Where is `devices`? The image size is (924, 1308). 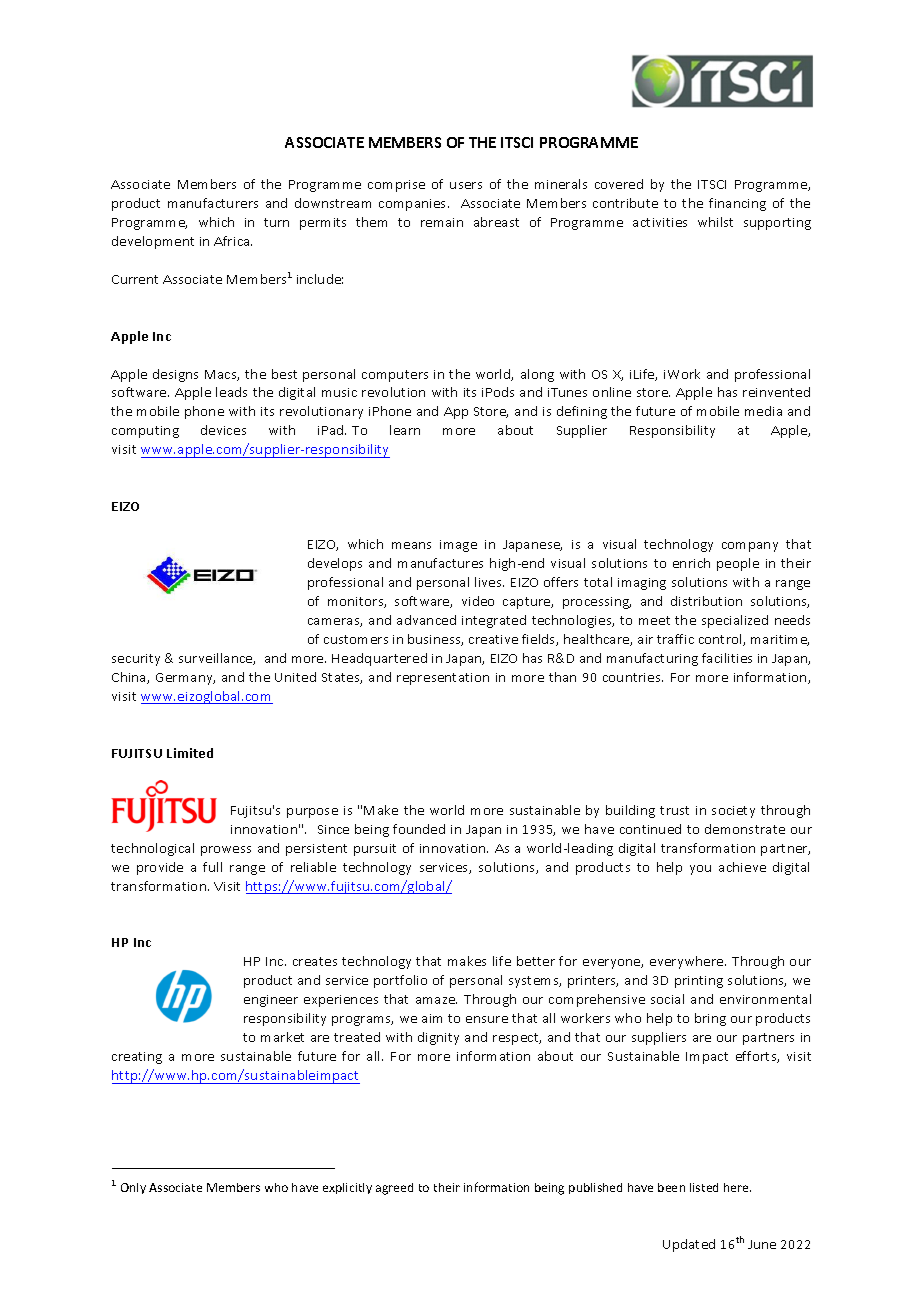 devices is located at coordinates (223, 430).
